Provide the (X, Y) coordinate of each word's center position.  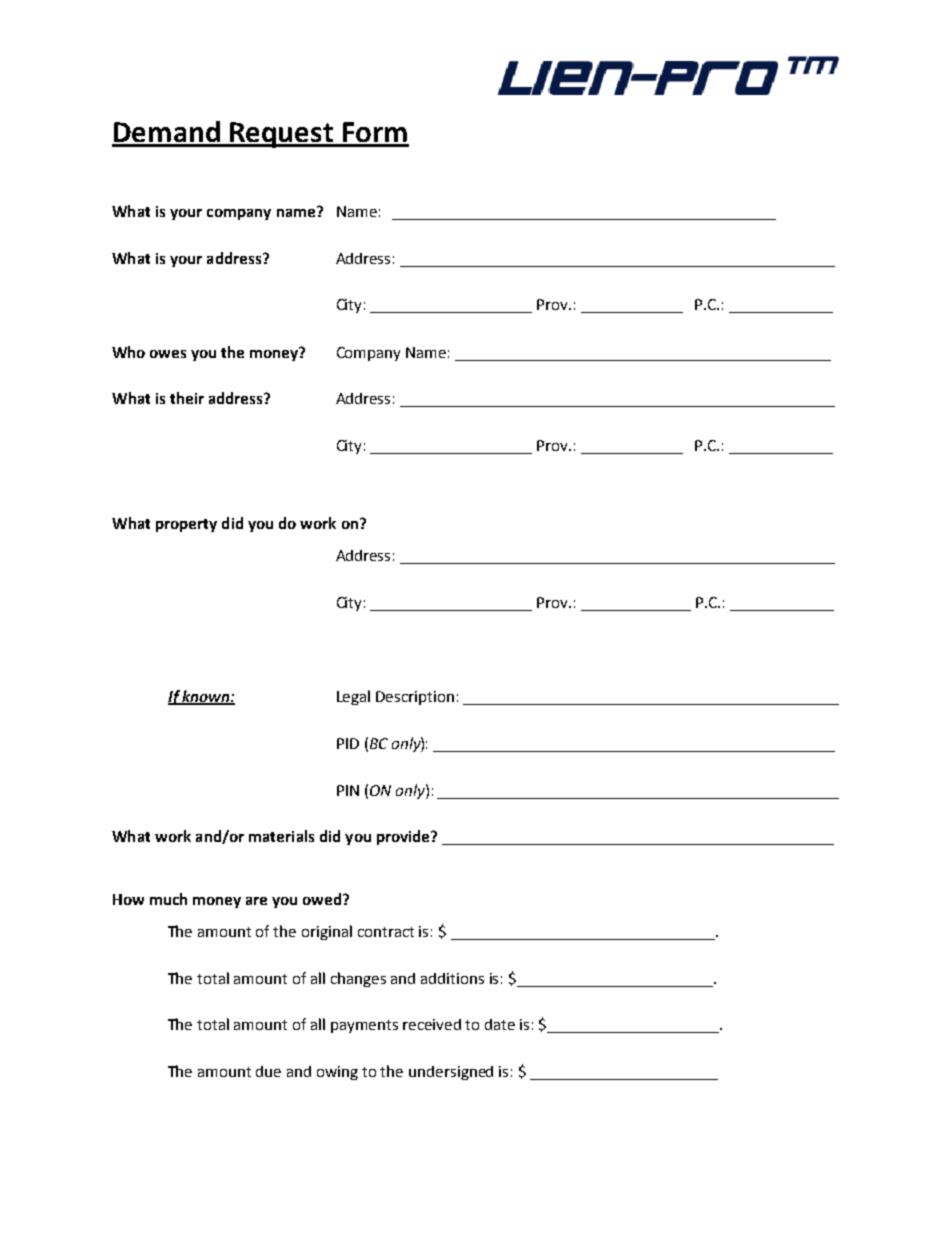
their (187, 398)
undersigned (451, 1073)
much (168, 899)
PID (348, 743)
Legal (353, 697)
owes (168, 354)
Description (415, 698)
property (186, 525)
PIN (348, 790)
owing (337, 1073)
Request (282, 135)
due (268, 1071)
